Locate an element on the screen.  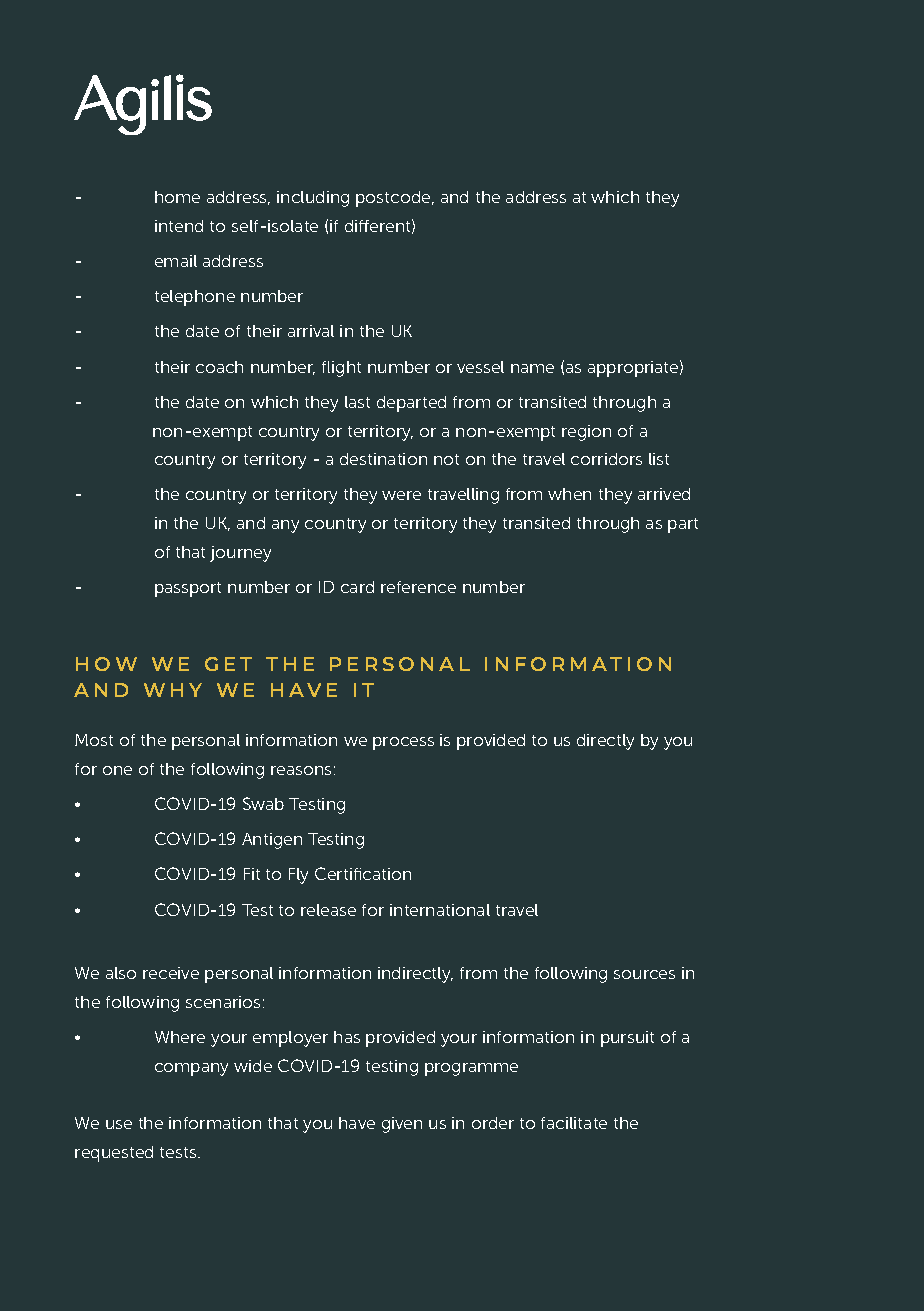
reference is located at coordinates (418, 587).
